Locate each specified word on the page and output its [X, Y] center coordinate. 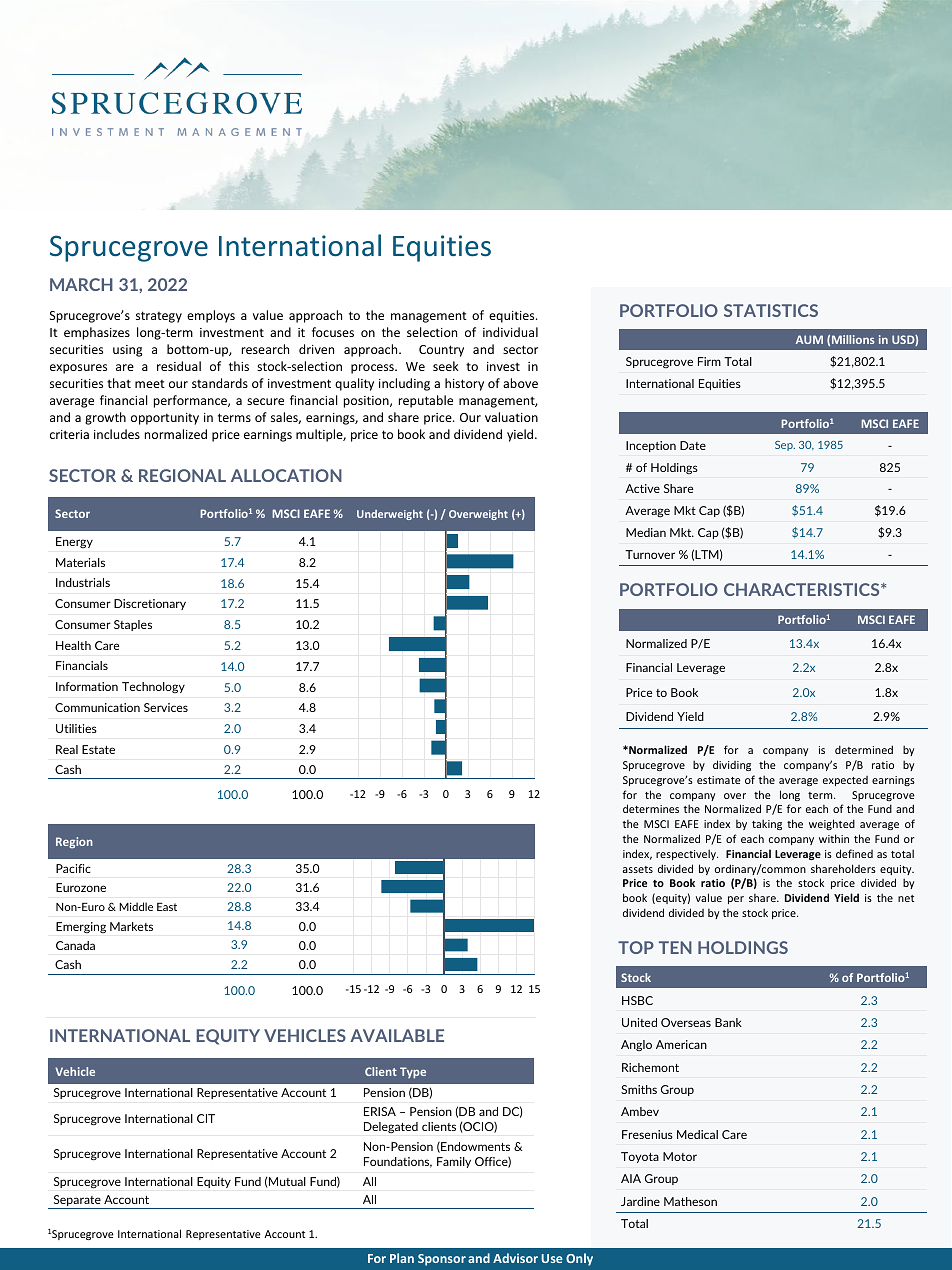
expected [845, 781]
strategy [159, 317]
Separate [77, 1202]
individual [510, 332]
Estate [98, 749]
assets [638, 869]
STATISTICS [771, 310]
